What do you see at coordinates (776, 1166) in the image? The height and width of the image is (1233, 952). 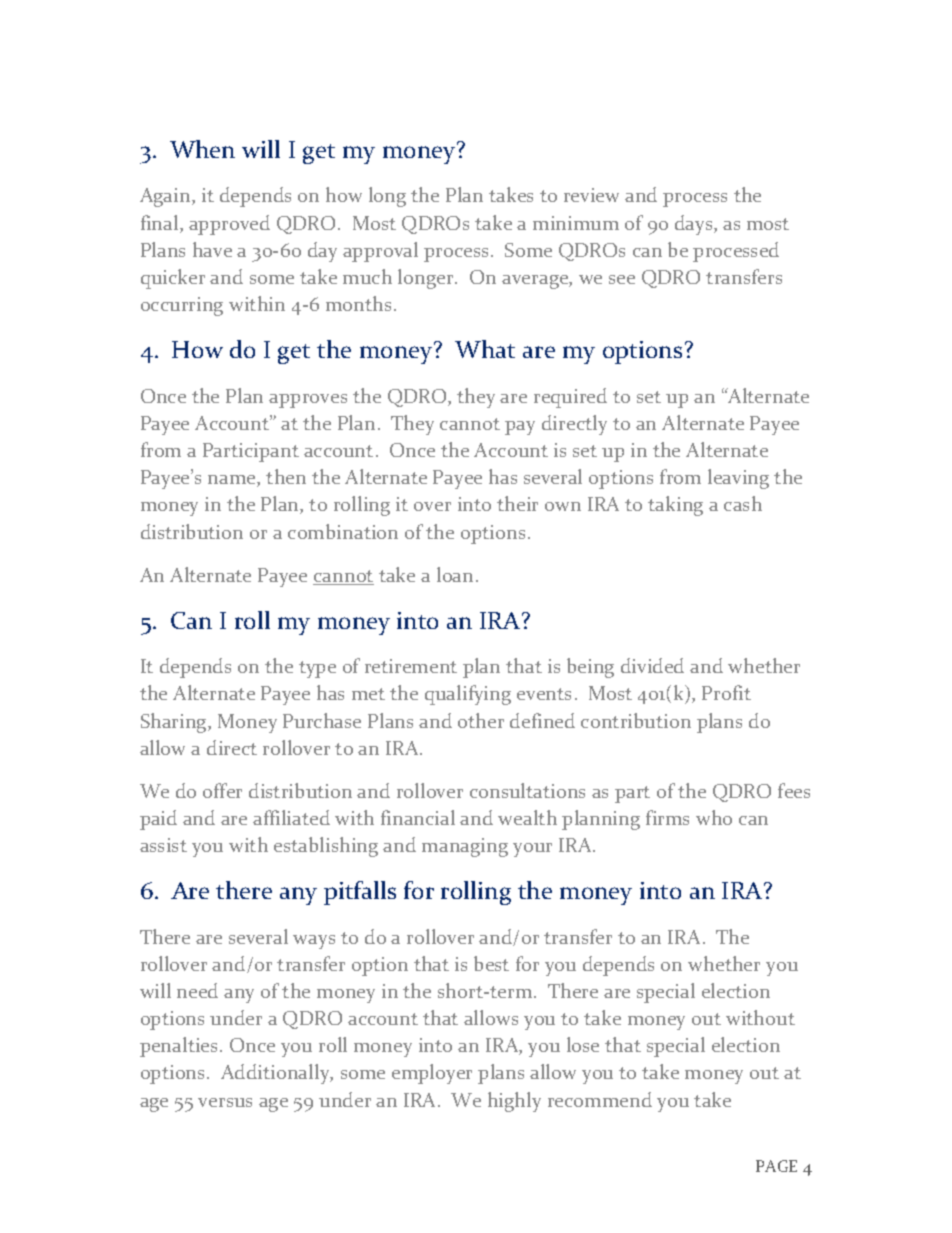 I see `PAGE` at bounding box center [776, 1166].
